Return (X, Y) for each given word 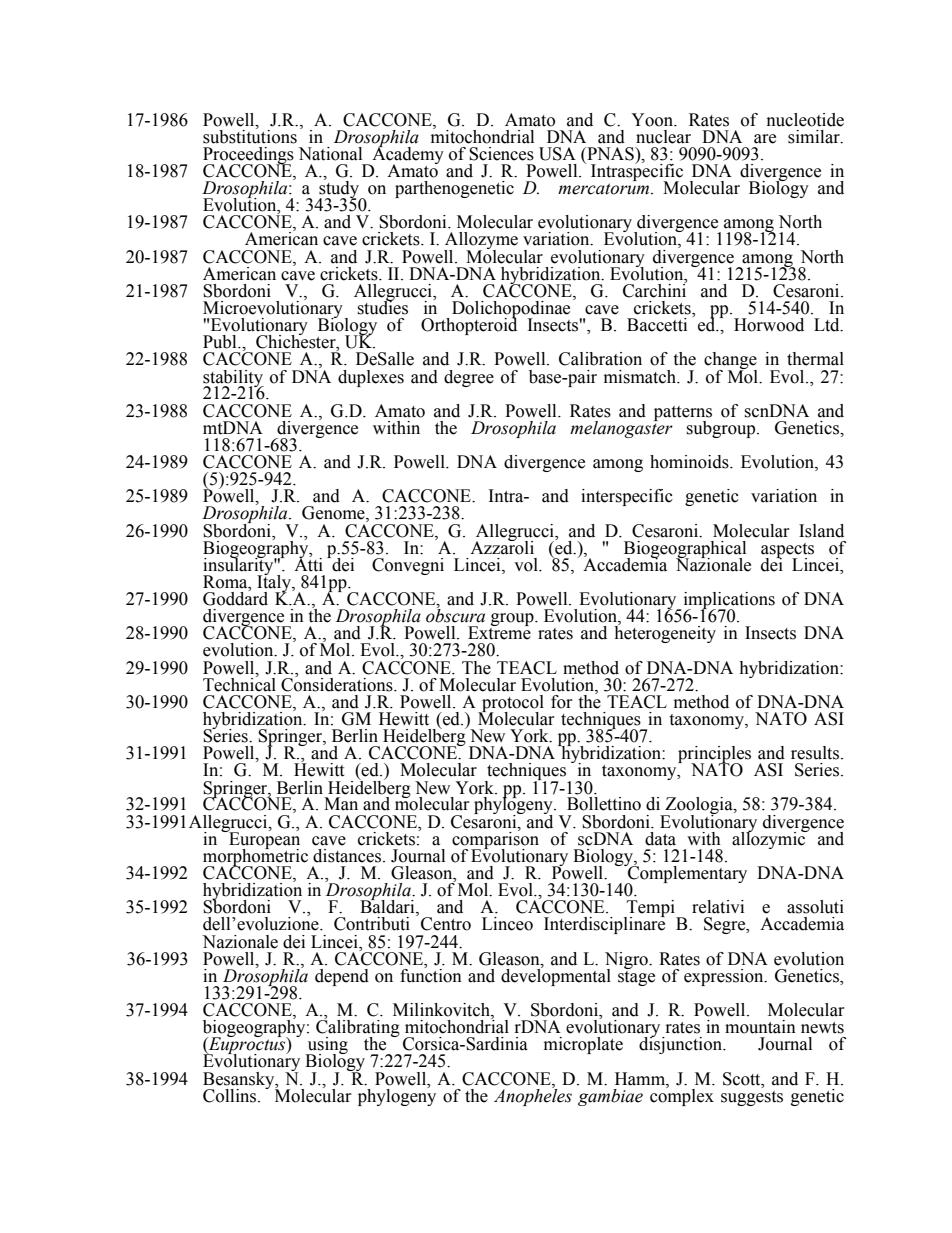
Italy (275, 584)
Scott (743, 1079)
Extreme (499, 632)
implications (728, 601)
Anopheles (533, 1096)
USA (557, 154)
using (326, 1047)
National (330, 154)
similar (815, 137)
